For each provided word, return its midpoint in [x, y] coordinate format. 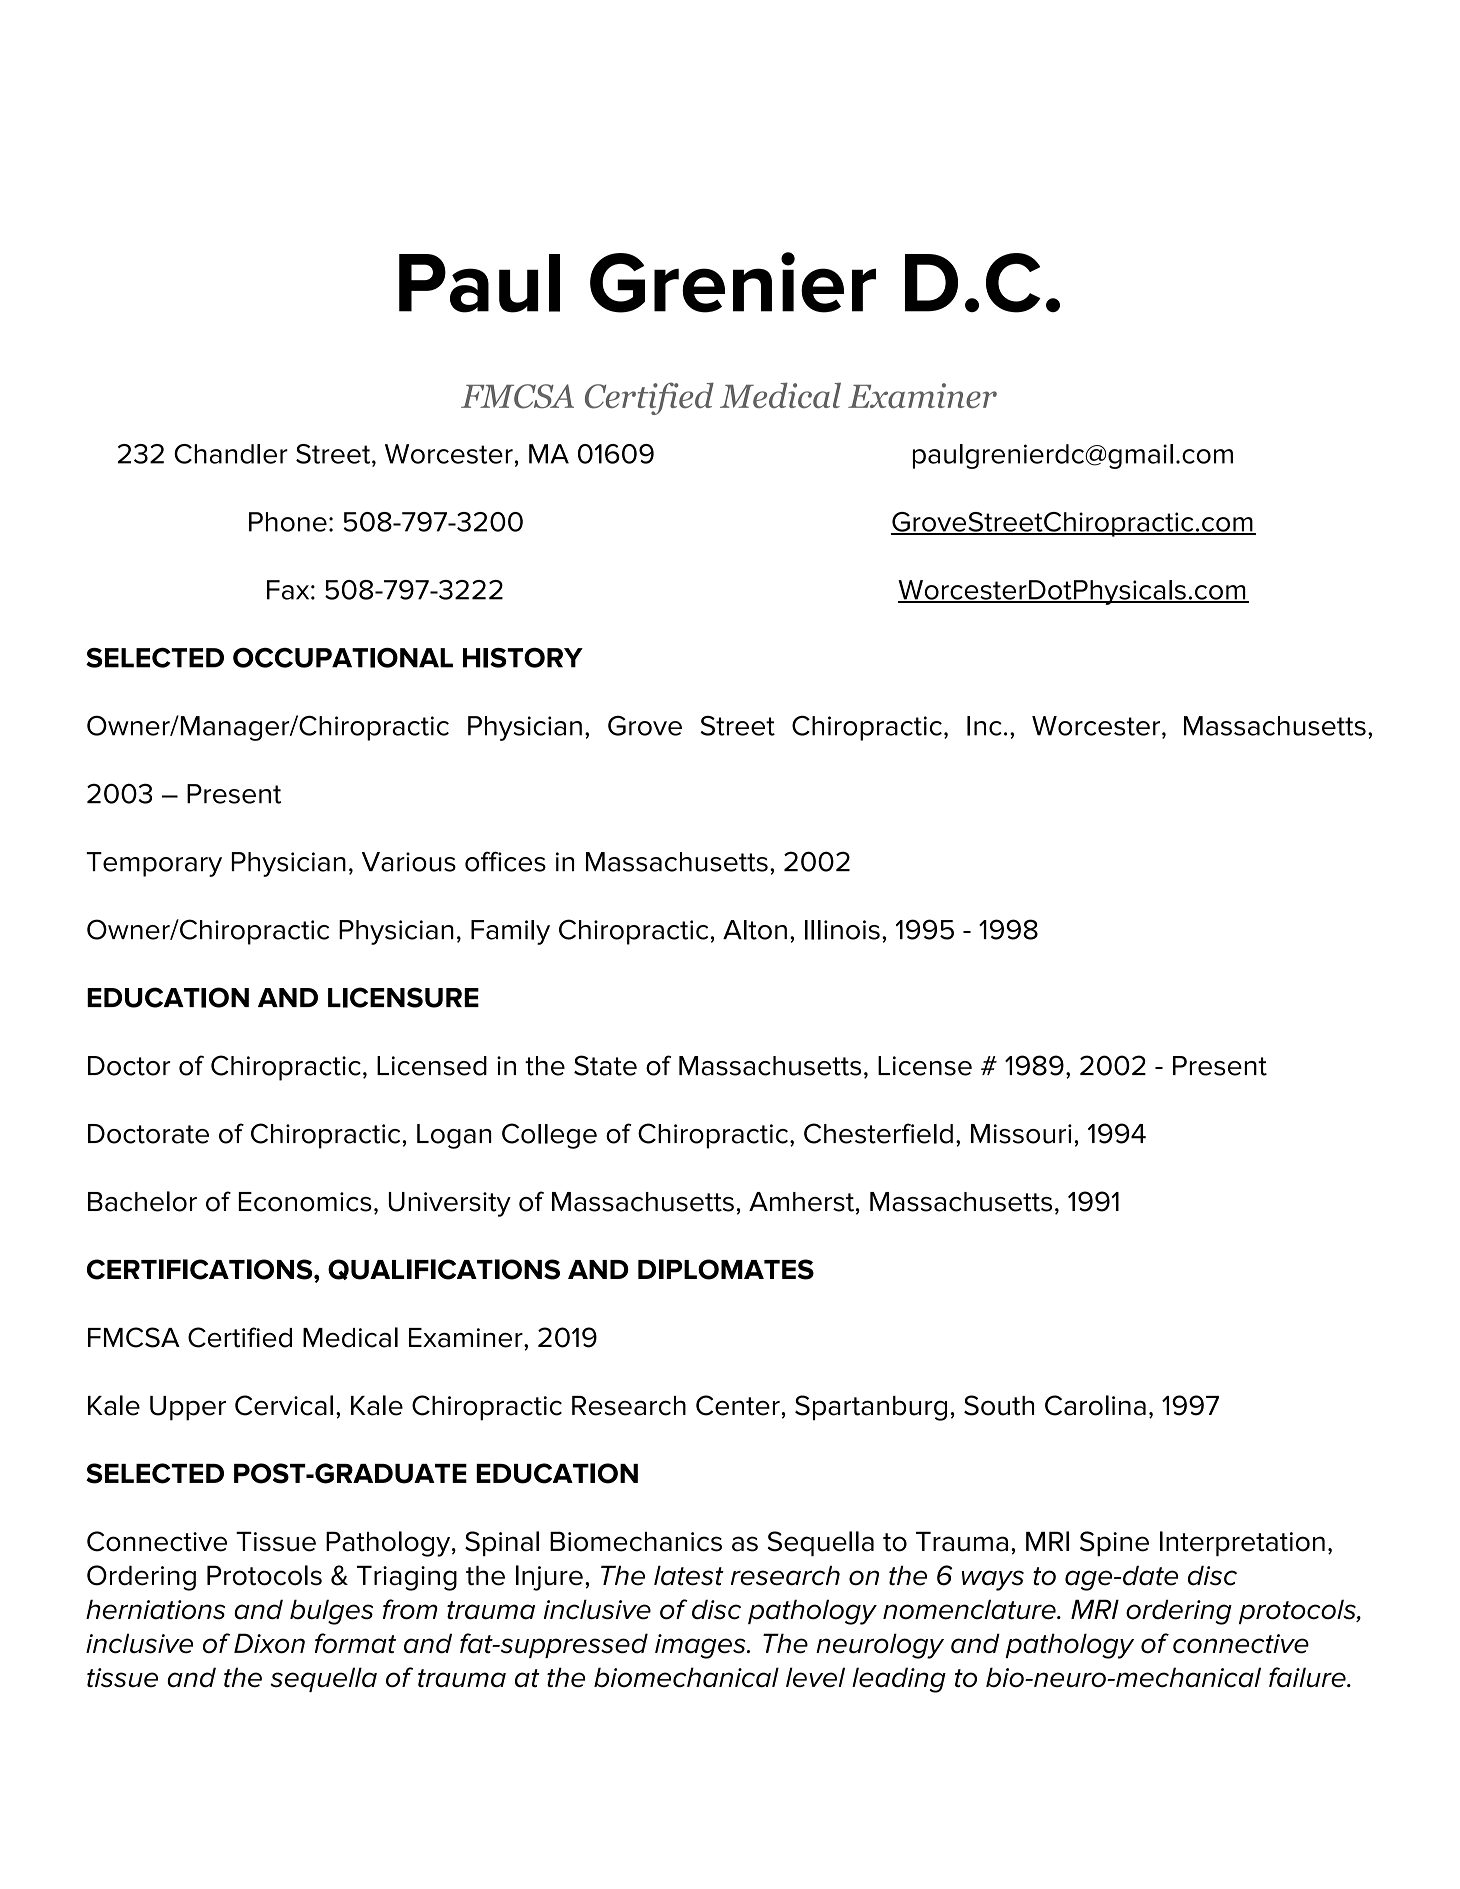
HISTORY [523, 658]
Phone [288, 522]
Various [409, 862]
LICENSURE [403, 997]
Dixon [269, 1643]
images [701, 1646]
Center [738, 1405]
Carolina [1095, 1405]
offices [505, 861]
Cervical [284, 1405]
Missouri [1021, 1134]
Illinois [842, 930]
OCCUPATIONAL [343, 658]
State [605, 1065]
